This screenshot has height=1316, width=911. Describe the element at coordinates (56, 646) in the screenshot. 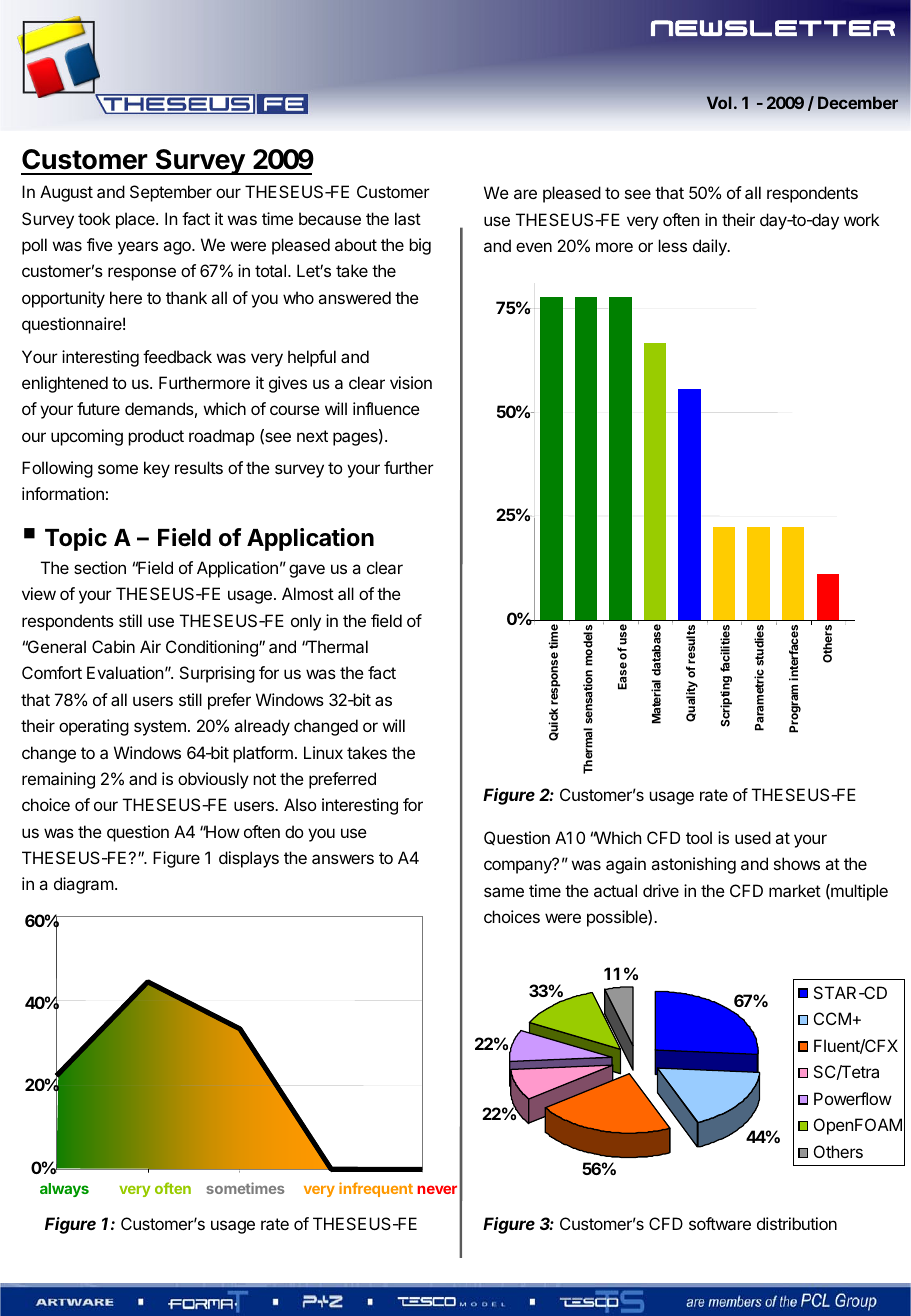

I see `General` at that location.
